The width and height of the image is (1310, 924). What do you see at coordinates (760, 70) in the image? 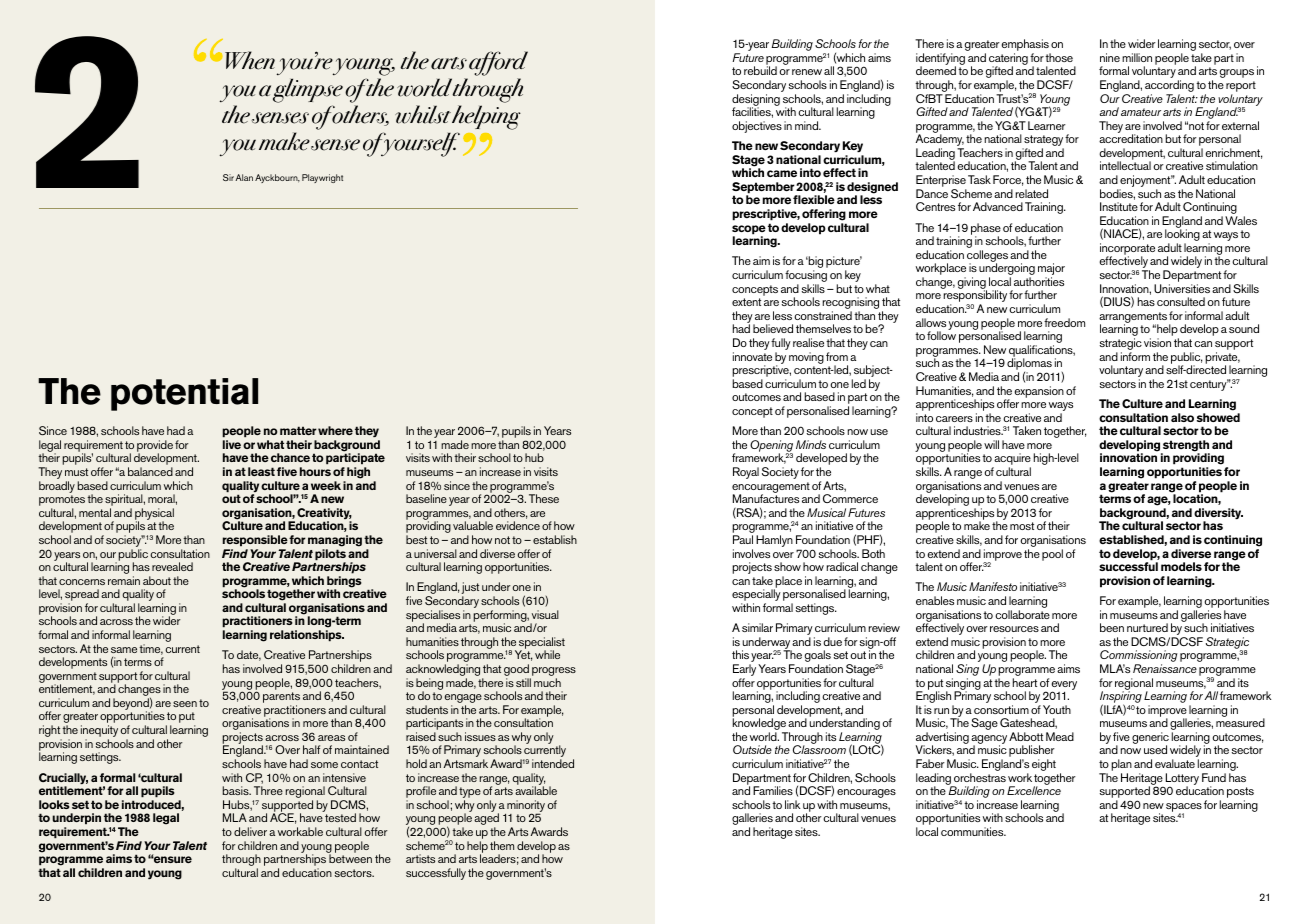
I see `rebuild` at bounding box center [760, 70].
